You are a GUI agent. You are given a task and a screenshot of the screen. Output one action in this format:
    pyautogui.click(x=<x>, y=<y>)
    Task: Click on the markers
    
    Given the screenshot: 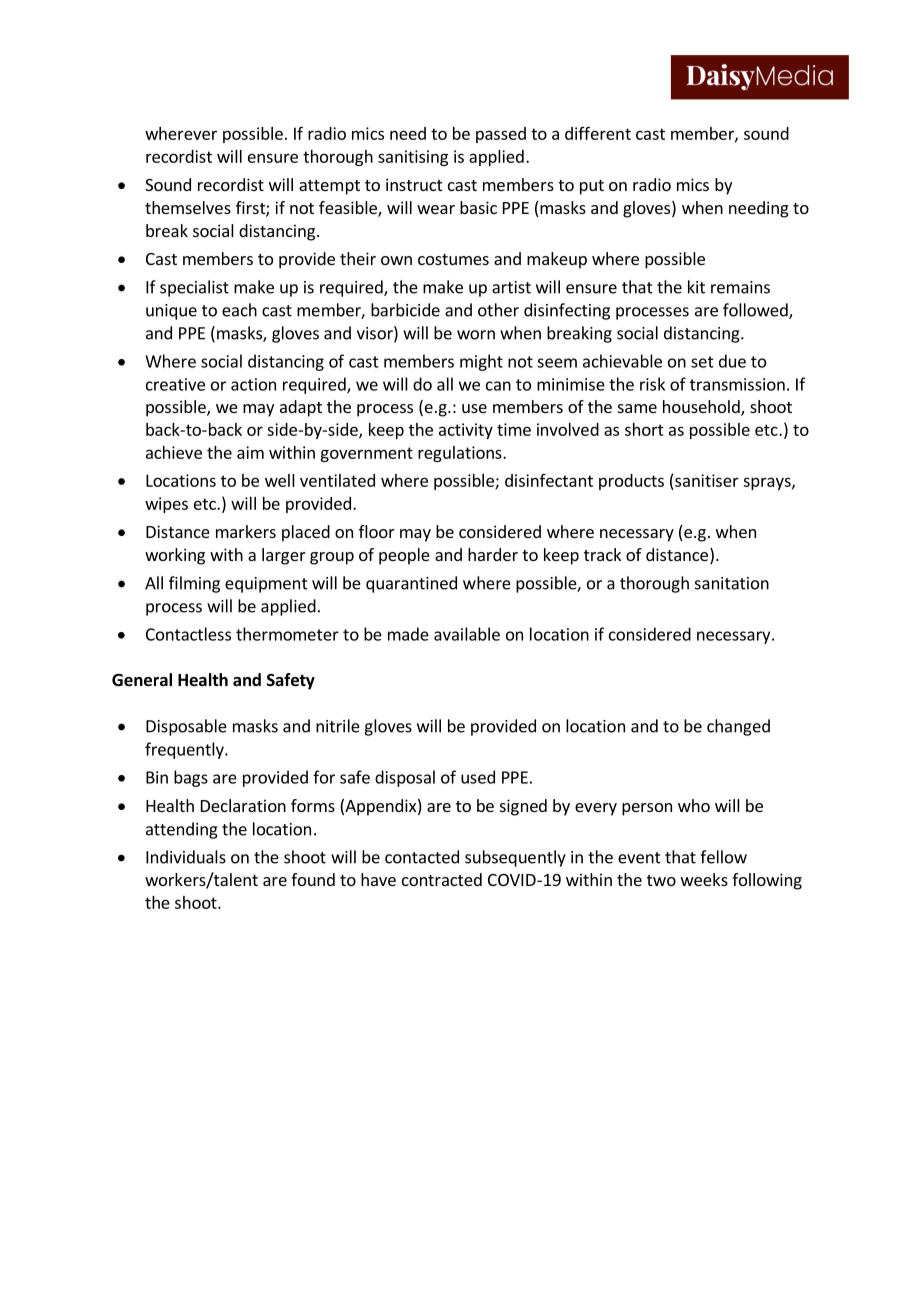 What is the action you would take?
    pyautogui.click(x=246, y=531)
